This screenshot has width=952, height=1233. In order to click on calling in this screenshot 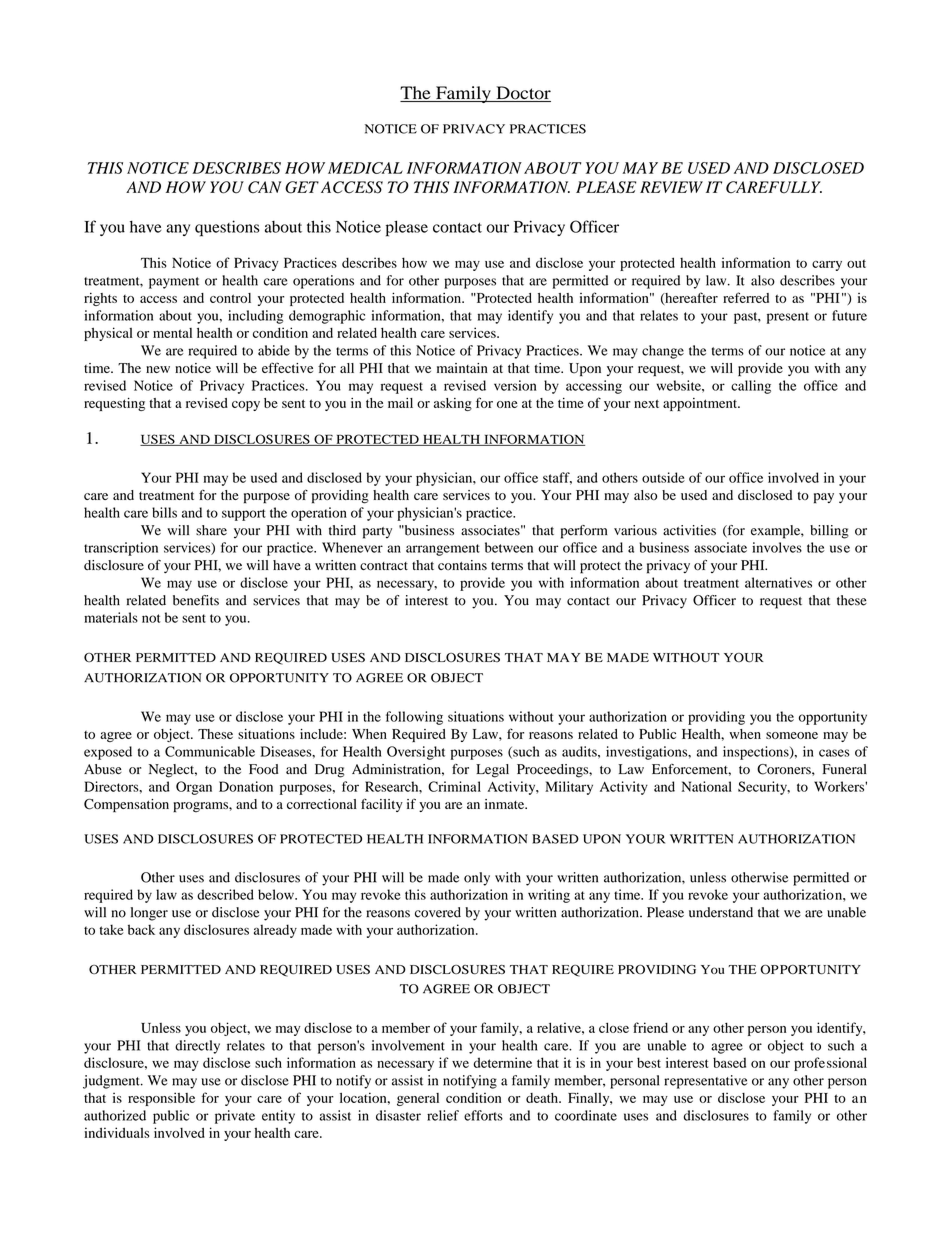, I will do `click(751, 387)`.
